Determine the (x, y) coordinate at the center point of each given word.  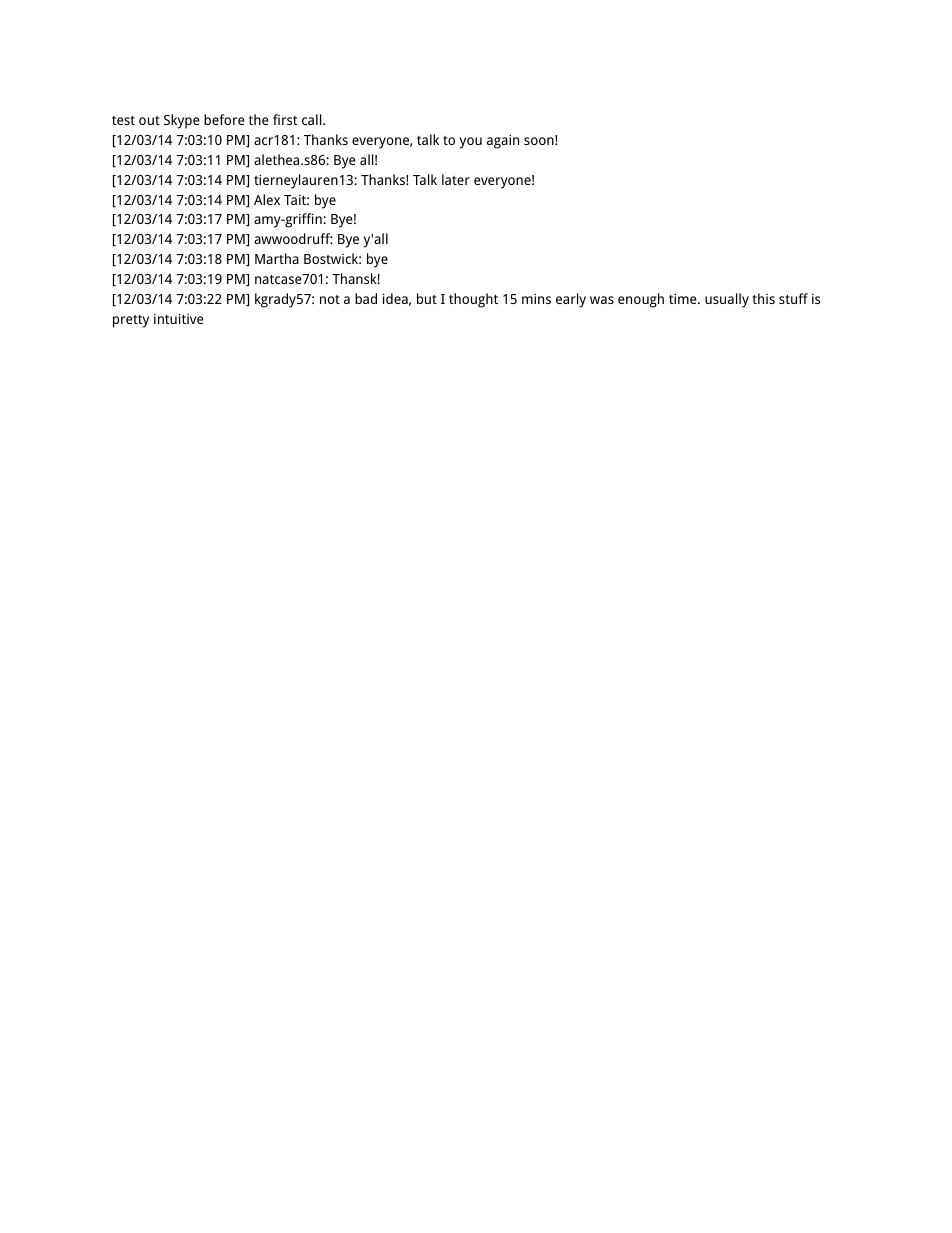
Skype (182, 121)
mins (536, 298)
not (330, 299)
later (456, 179)
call (313, 119)
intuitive (179, 318)
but (427, 298)
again (503, 141)
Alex (267, 199)
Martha (277, 258)
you (470, 143)
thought (473, 300)
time (684, 298)
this (763, 298)
